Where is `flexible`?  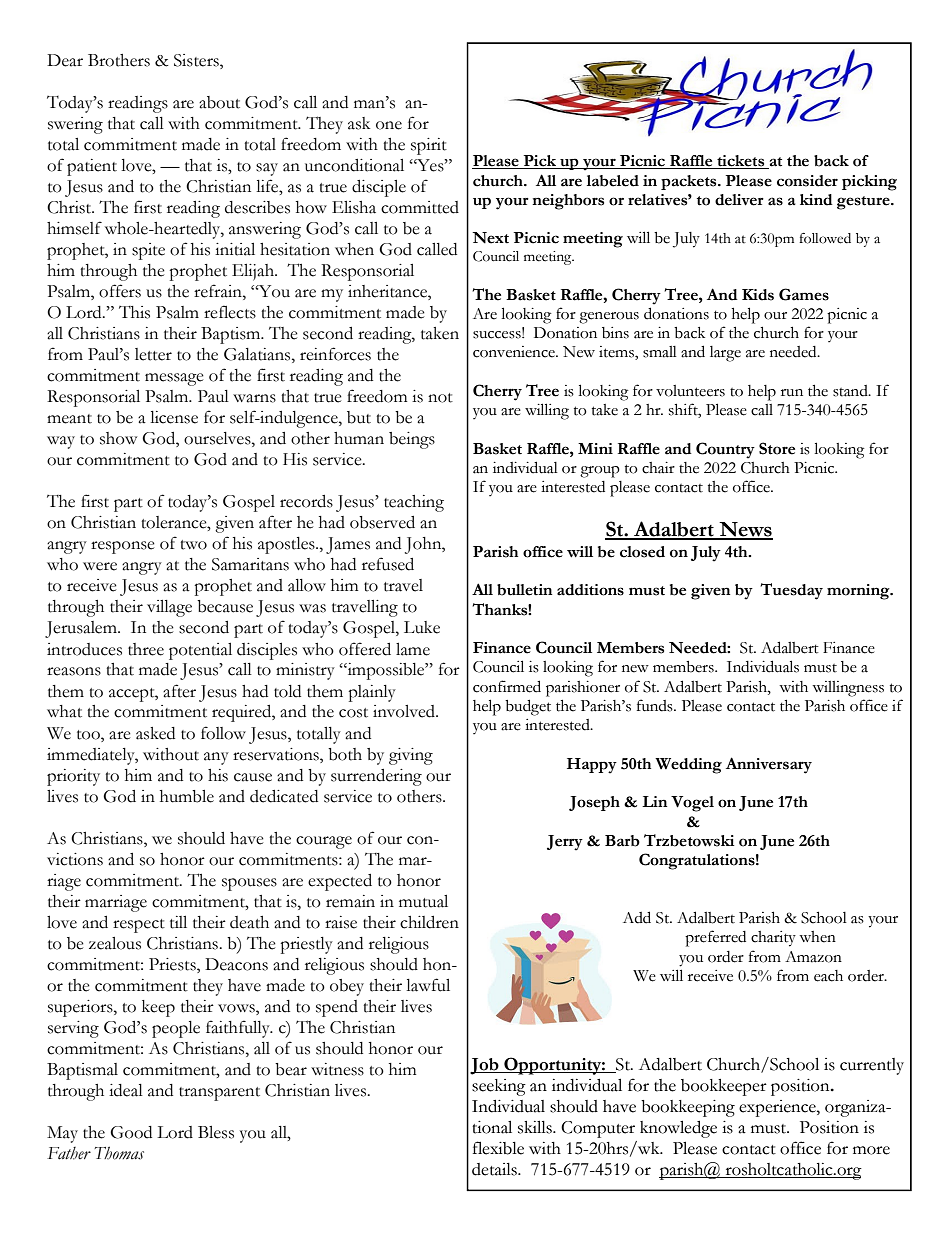 flexible is located at coordinates (498, 1148).
